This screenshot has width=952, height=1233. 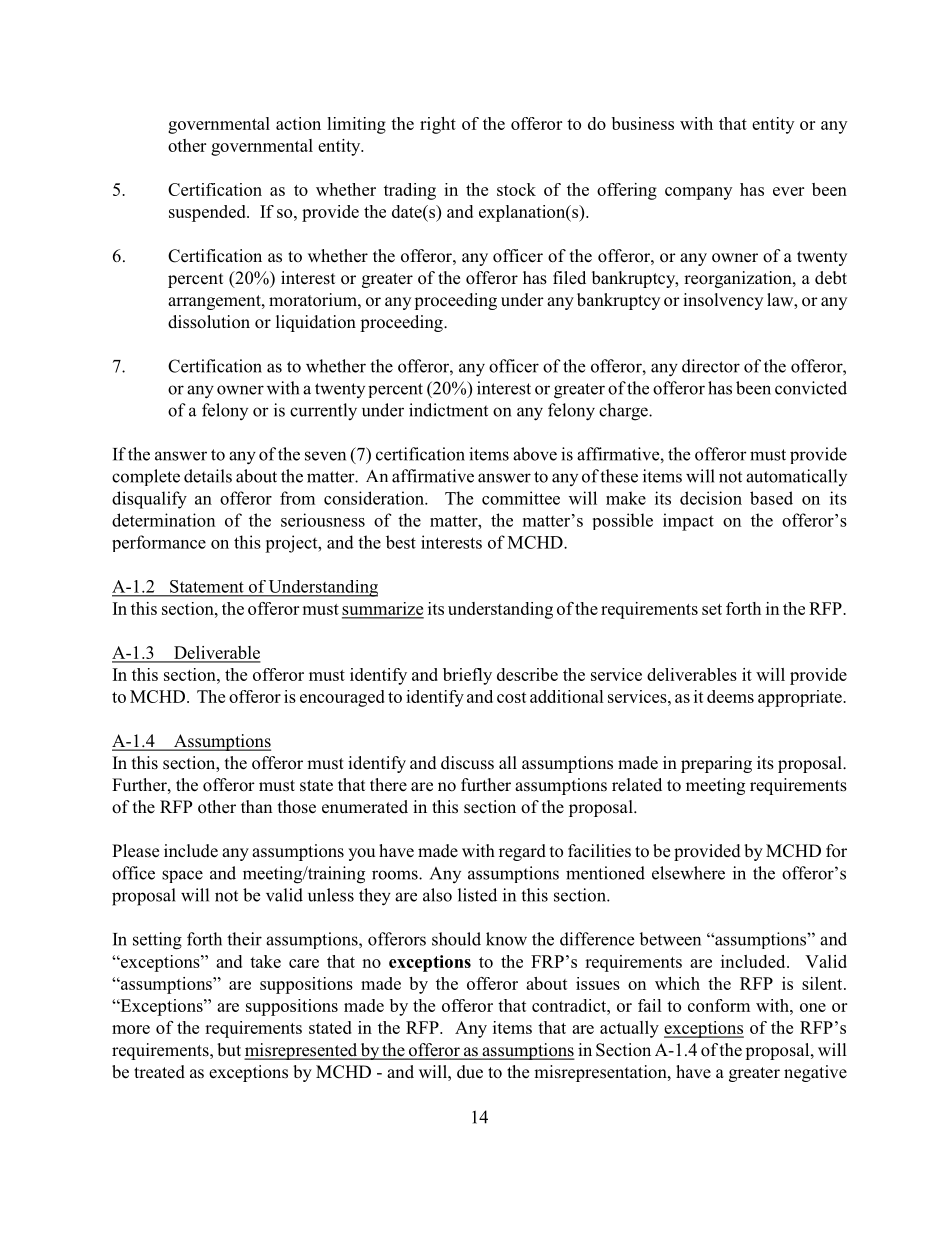 What do you see at coordinates (438, 125) in the screenshot?
I see `right` at bounding box center [438, 125].
